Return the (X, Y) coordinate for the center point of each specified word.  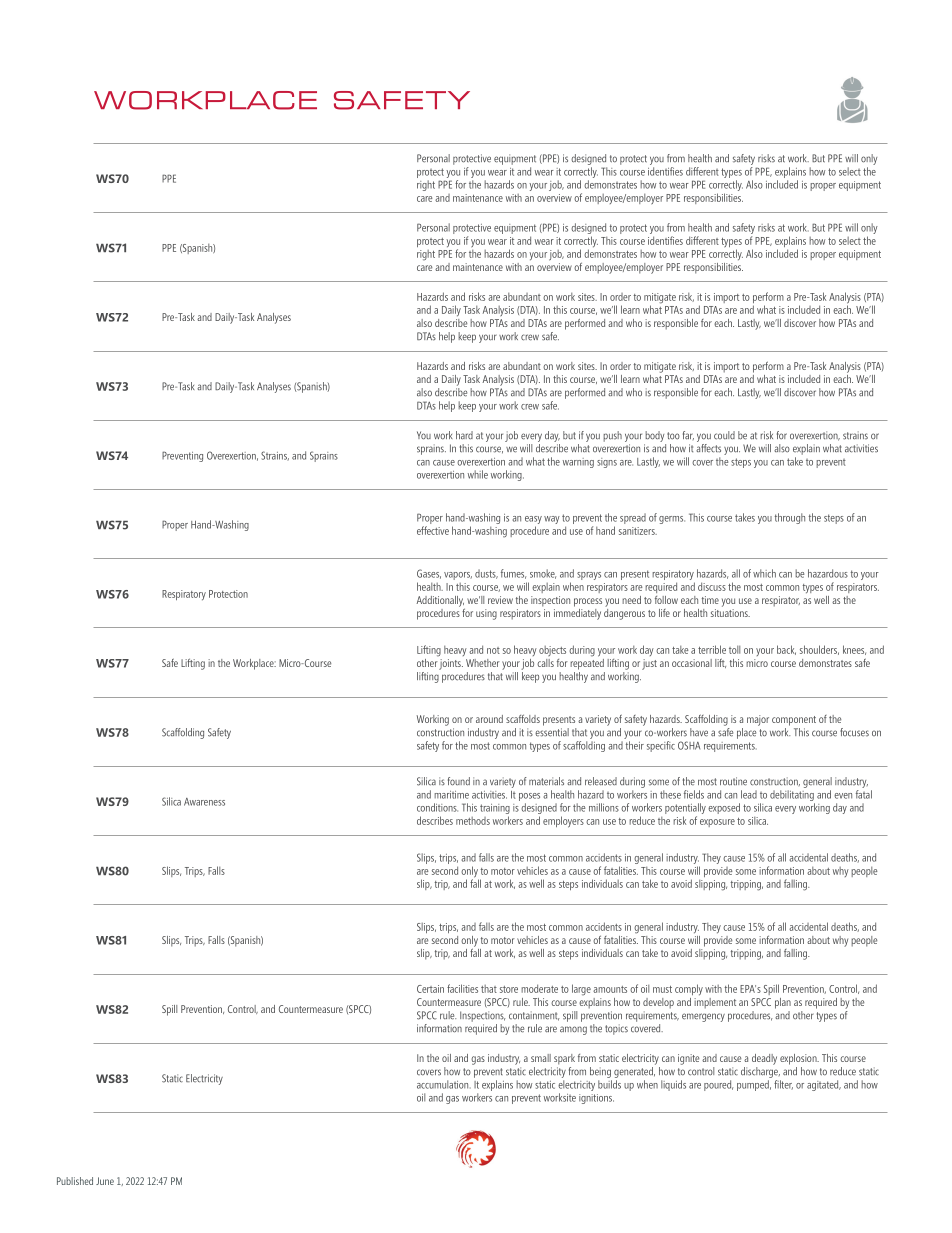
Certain (430, 989)
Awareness (204, 802)
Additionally (440, 602)
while (478, 474)
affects (708, 448)
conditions (437, 807)
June (105, 1181)
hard (464, 435)
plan (783, 1003)
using (486, 614)
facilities (462, 988)
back (786, 650)
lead (749, 794)
